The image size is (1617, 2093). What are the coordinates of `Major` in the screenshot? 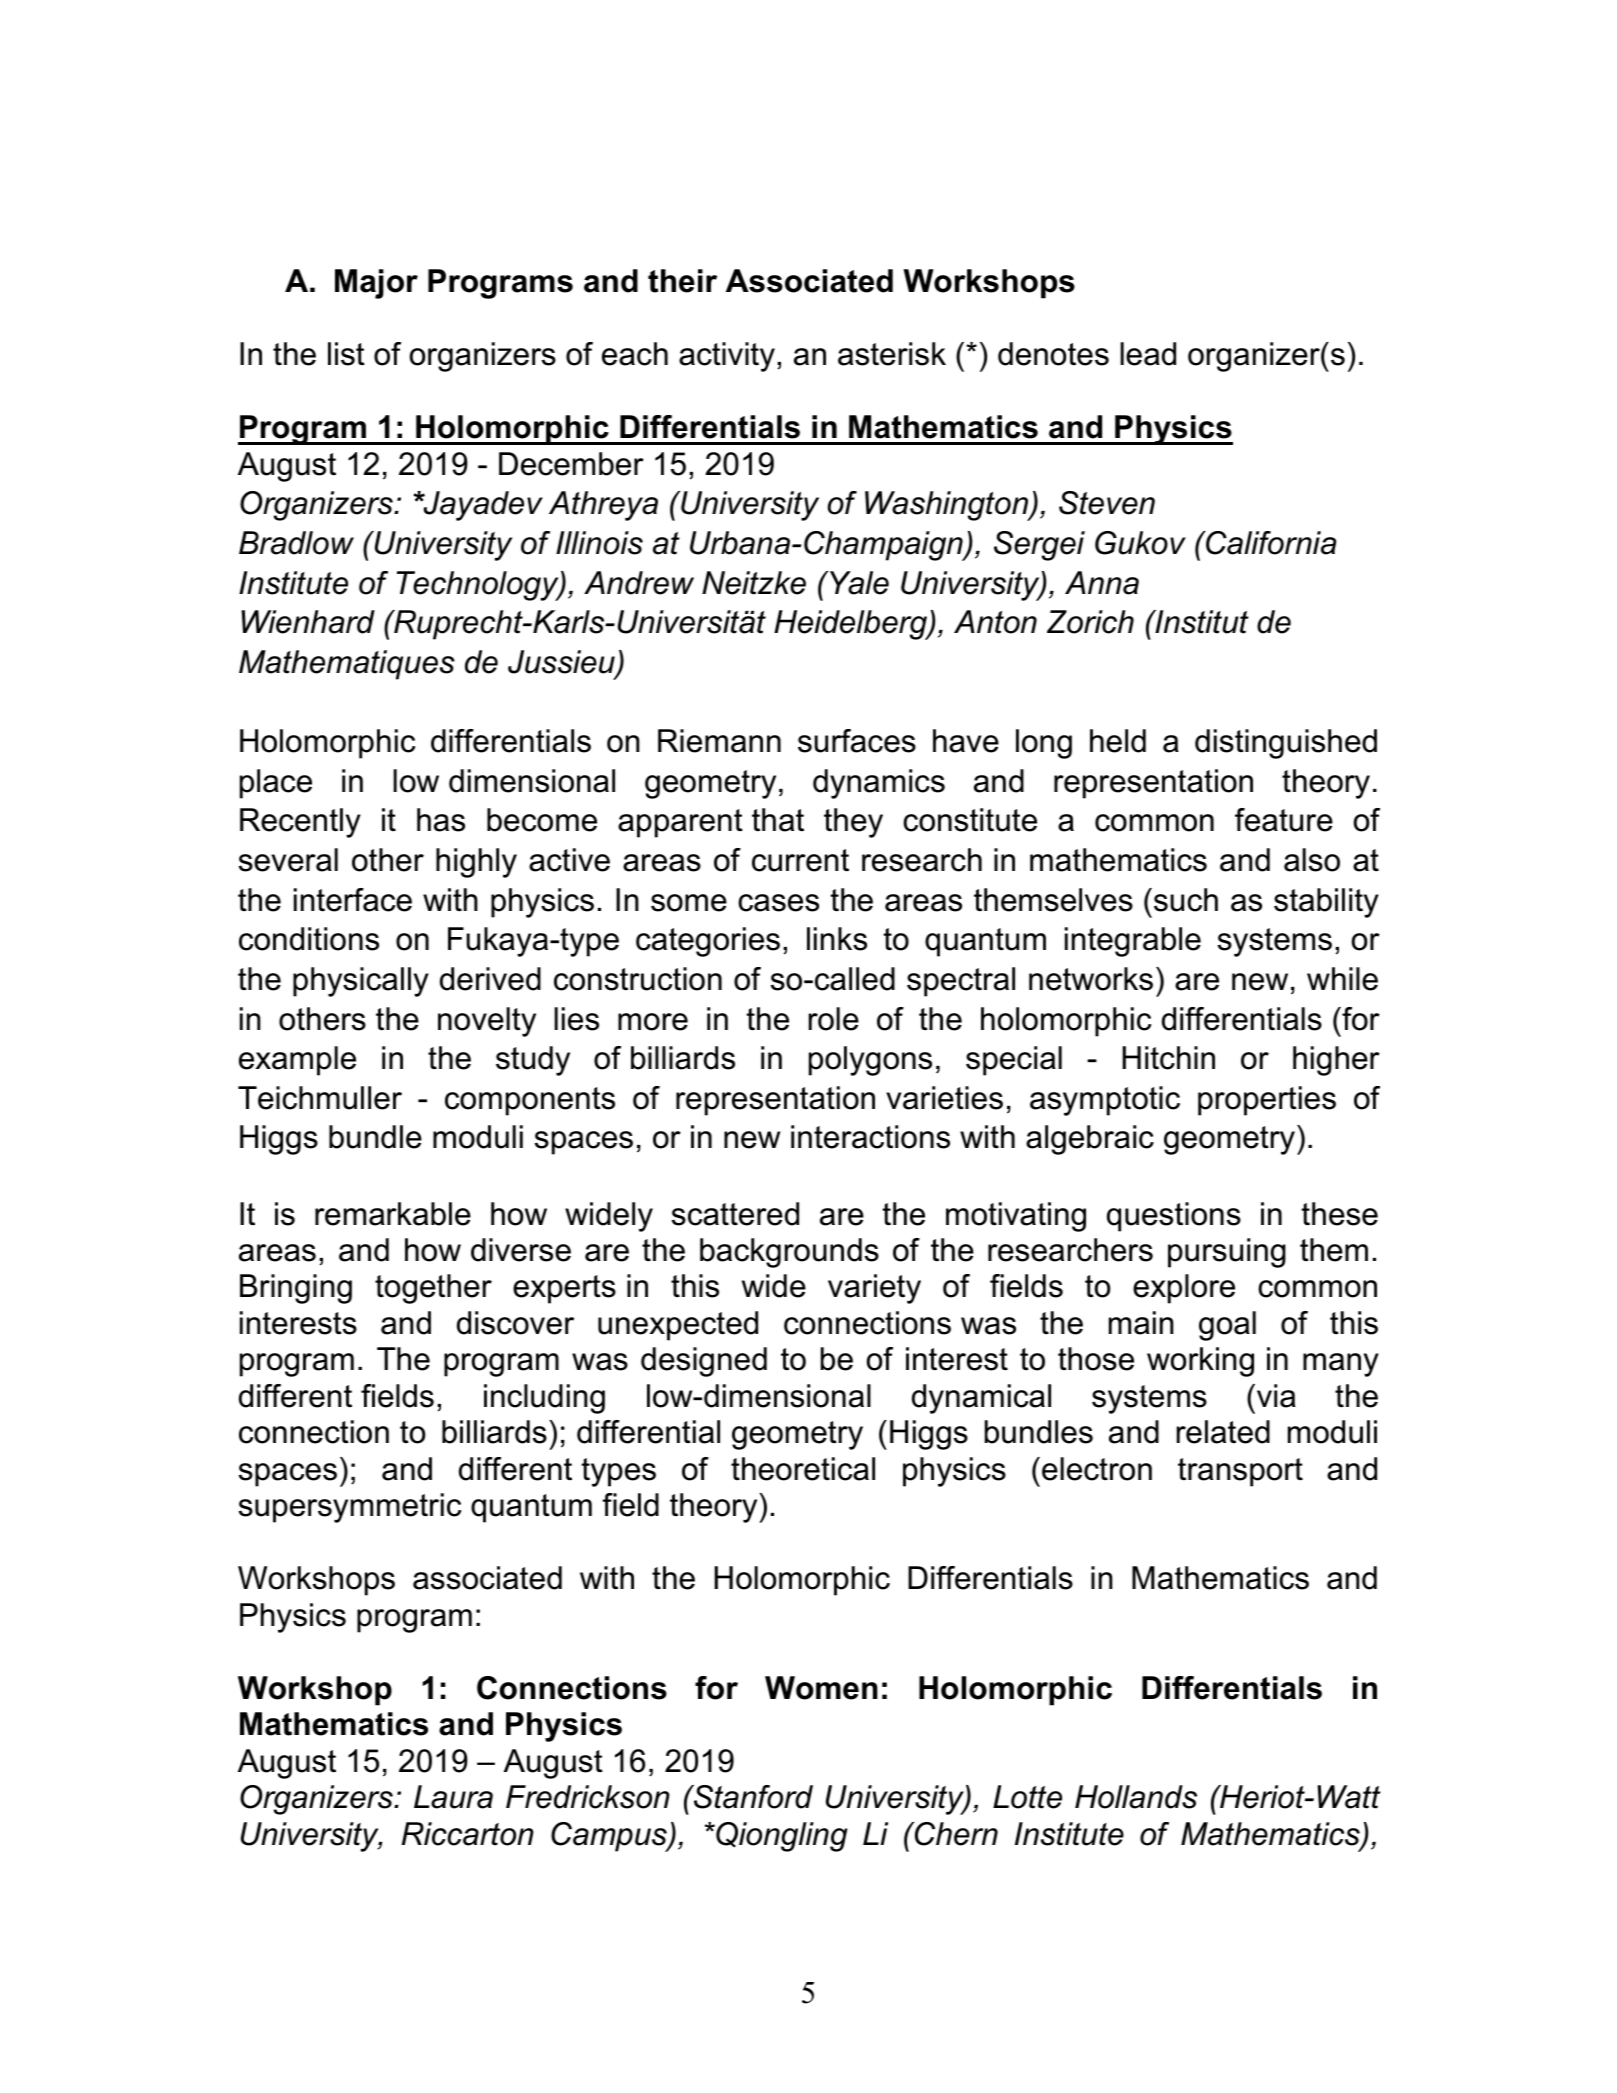 It's located at (376, 284).
